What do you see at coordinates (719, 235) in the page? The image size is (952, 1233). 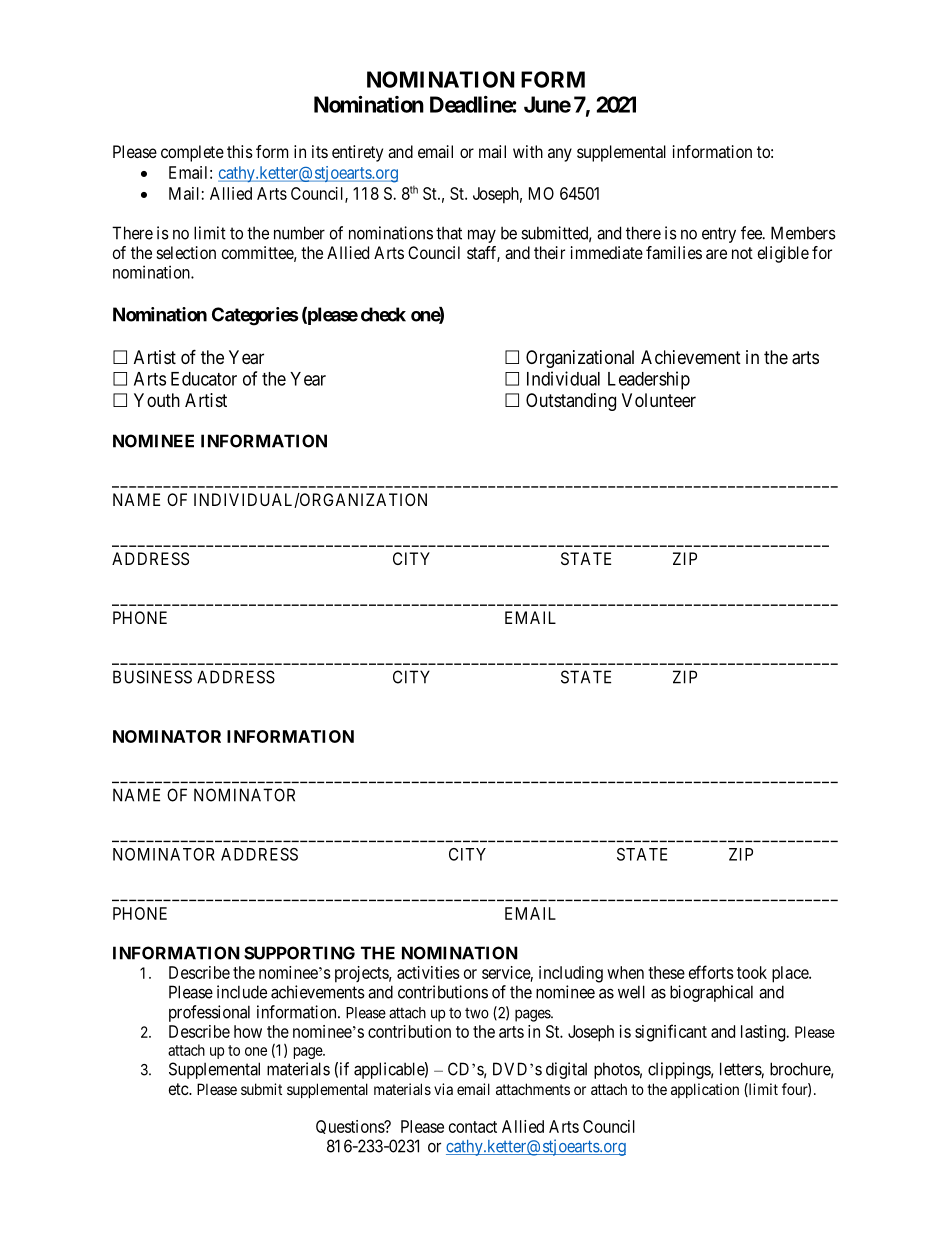 I see `entry` at bounding box center [719, 235].
